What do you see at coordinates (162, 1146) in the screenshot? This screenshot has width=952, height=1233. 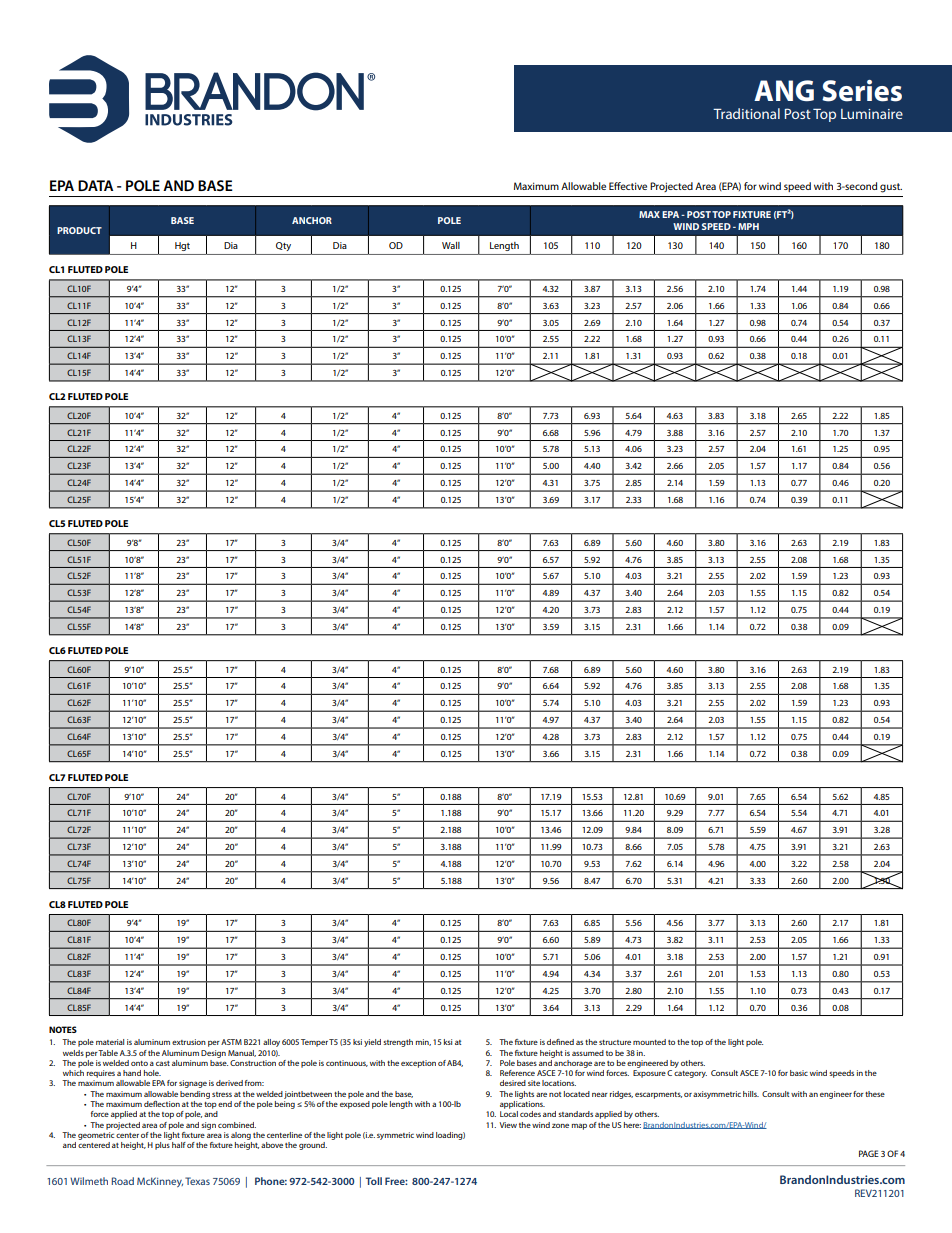 I see `plus` at bounding box center [162, 1146].
